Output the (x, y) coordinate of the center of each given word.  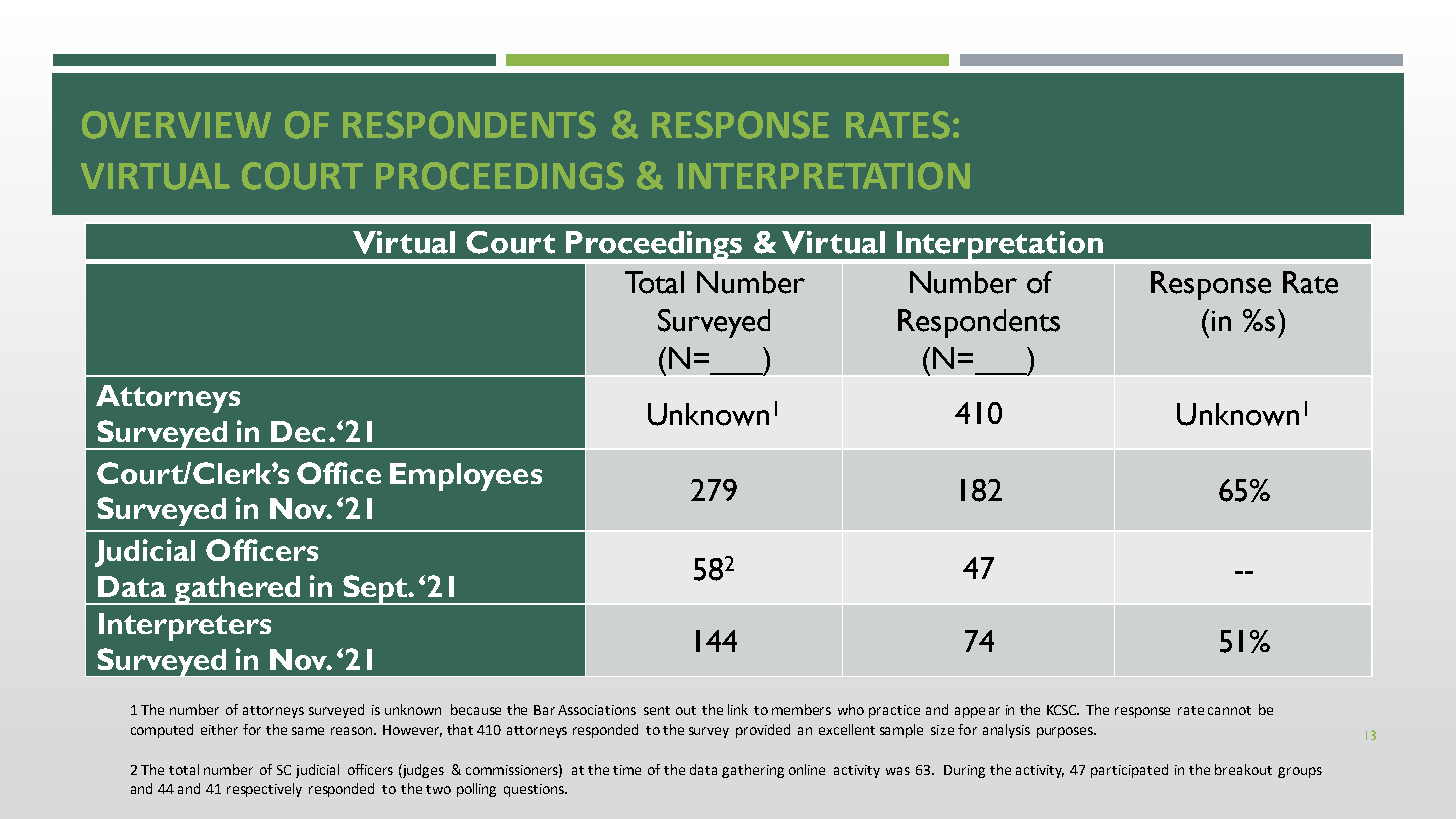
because (476, 709)
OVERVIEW (176, 125)
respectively (264, 790)
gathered (237, 590)
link (738, 709)
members (801, 709)
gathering (753, 771)
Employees (466, 477)
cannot (1229, 710)
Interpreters (185, 627)
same (308, 731)
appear (977, 712)
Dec (298, 431)
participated (1129, 771)
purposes (1066, 732)
